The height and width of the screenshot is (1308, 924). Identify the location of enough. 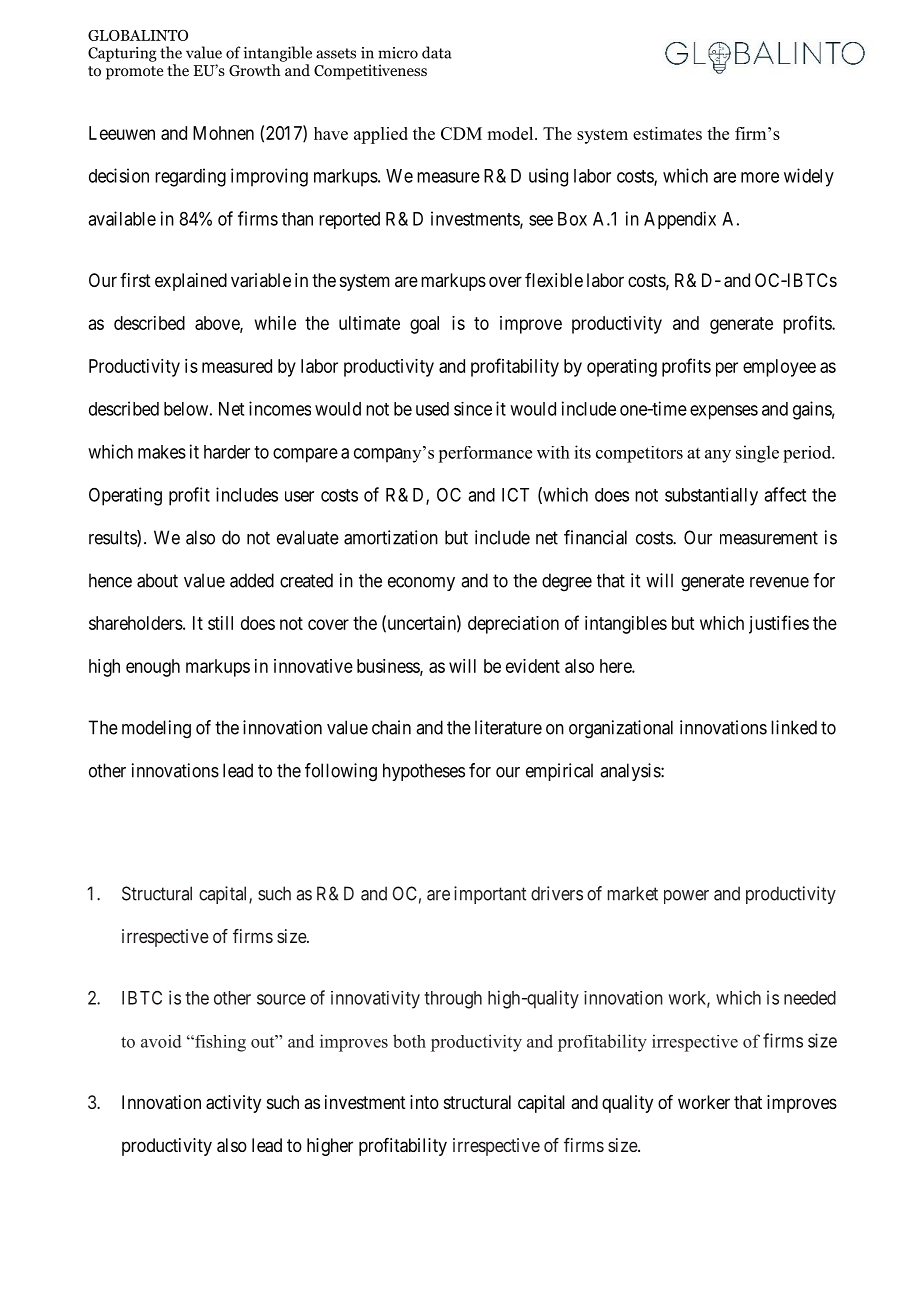
(153, 668).
